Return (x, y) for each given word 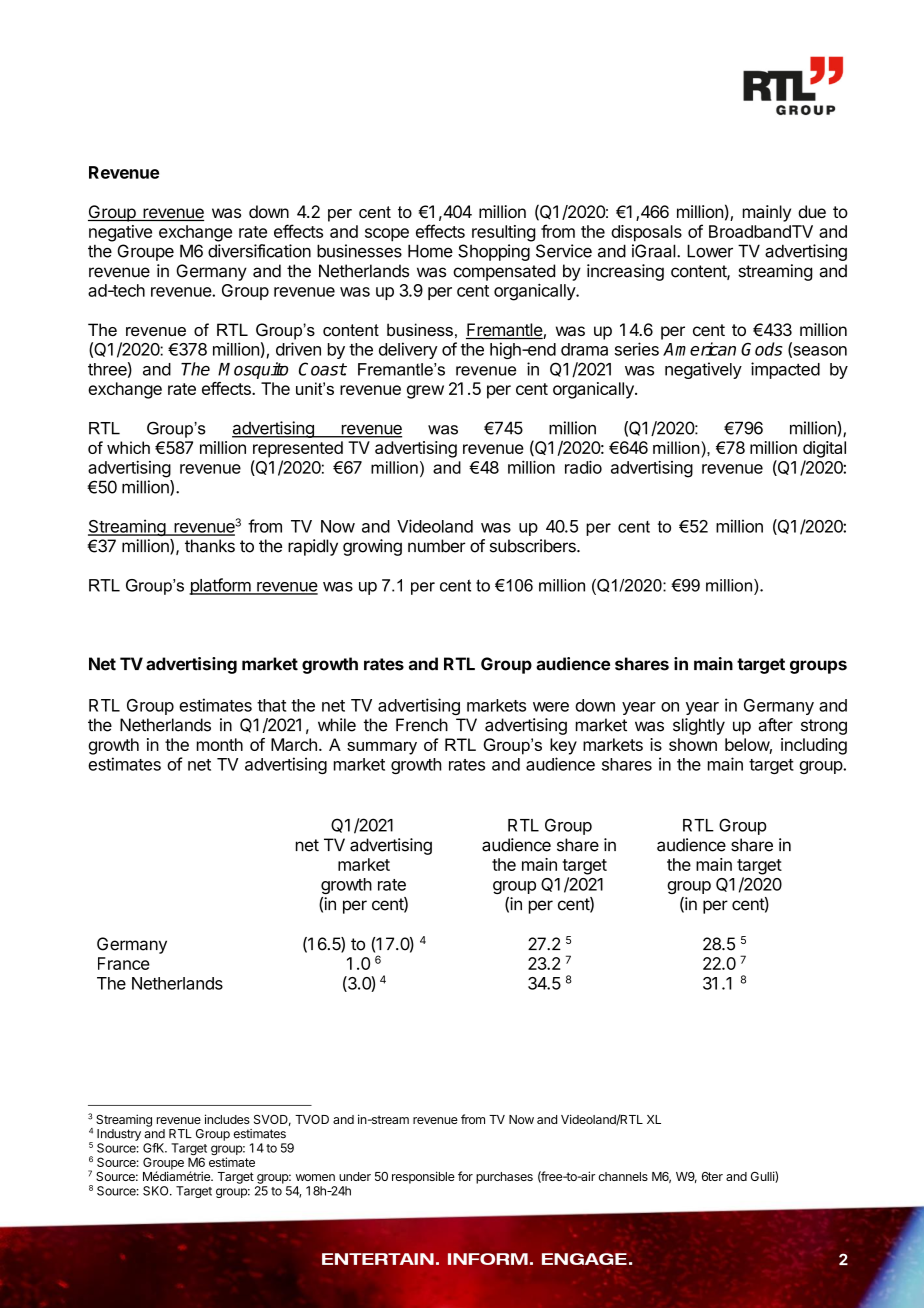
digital (824, 449)
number (436, 546)
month (220, 744)
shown (693, 744)
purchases (504, 1178)
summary (382, 748)
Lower (710, 251)
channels (623, 1176)
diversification (259, 251)
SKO (157, 1191)
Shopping (494, 252)
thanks (210, 546)
